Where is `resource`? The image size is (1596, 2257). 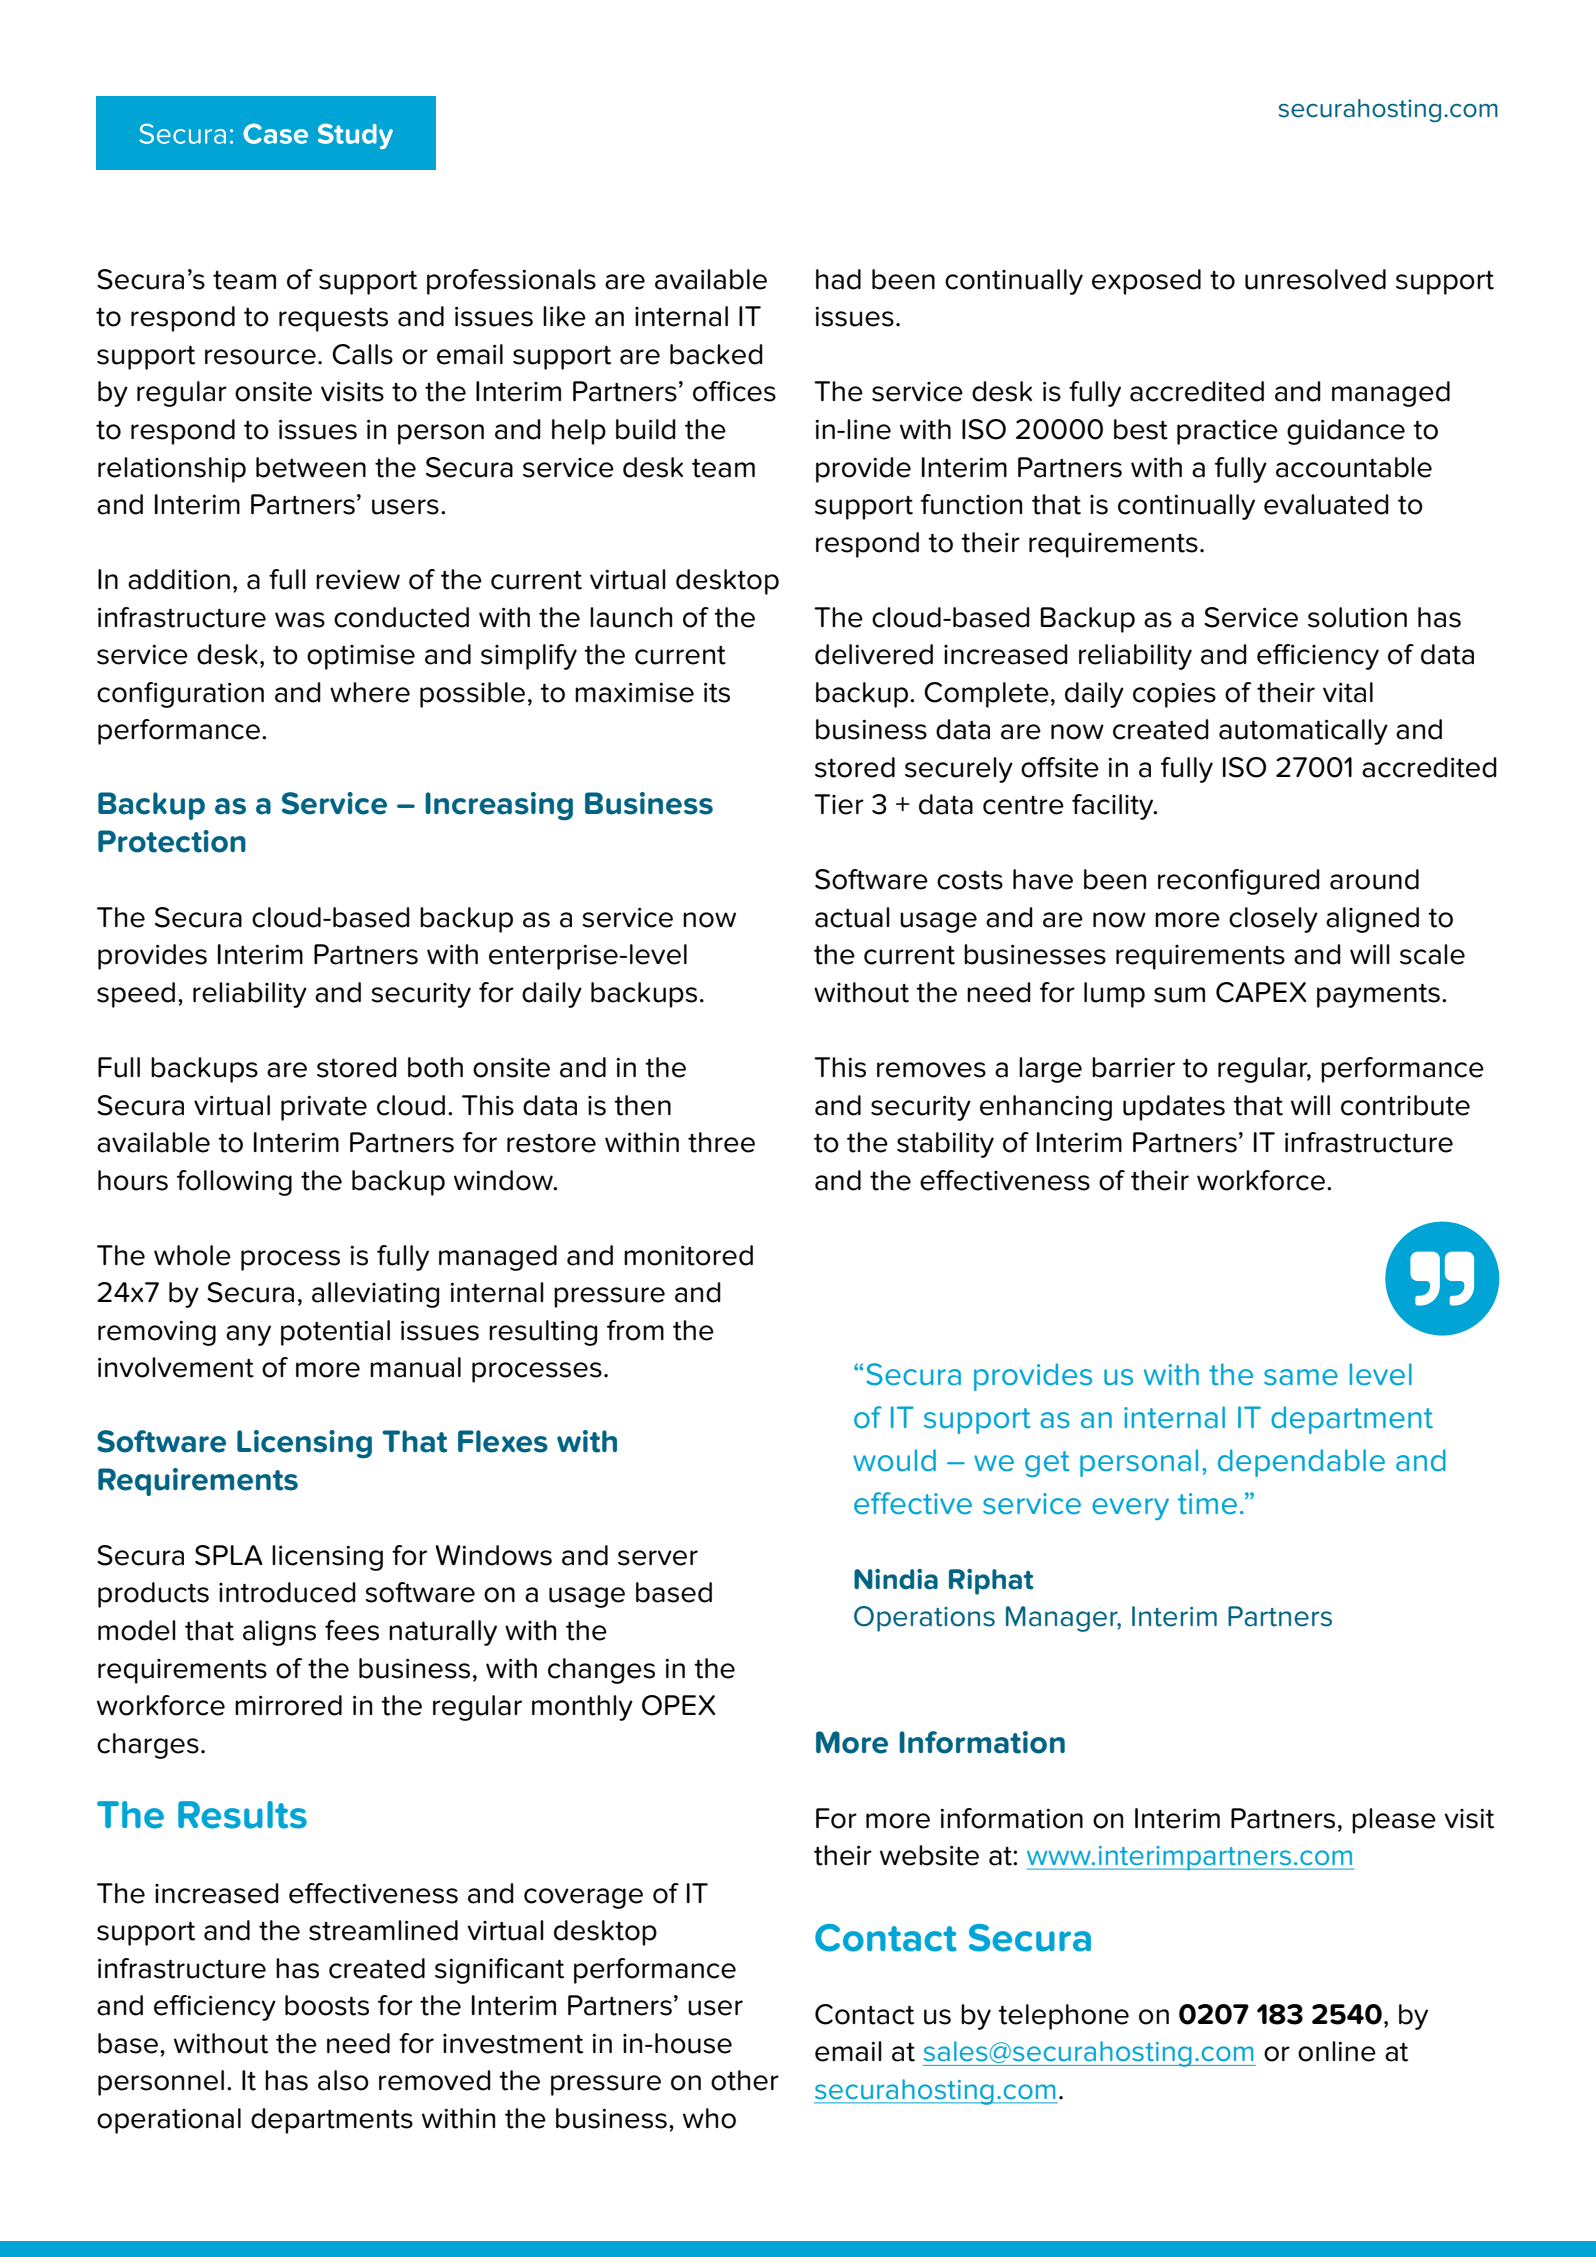 resource is located at coordinates (260, 357).
